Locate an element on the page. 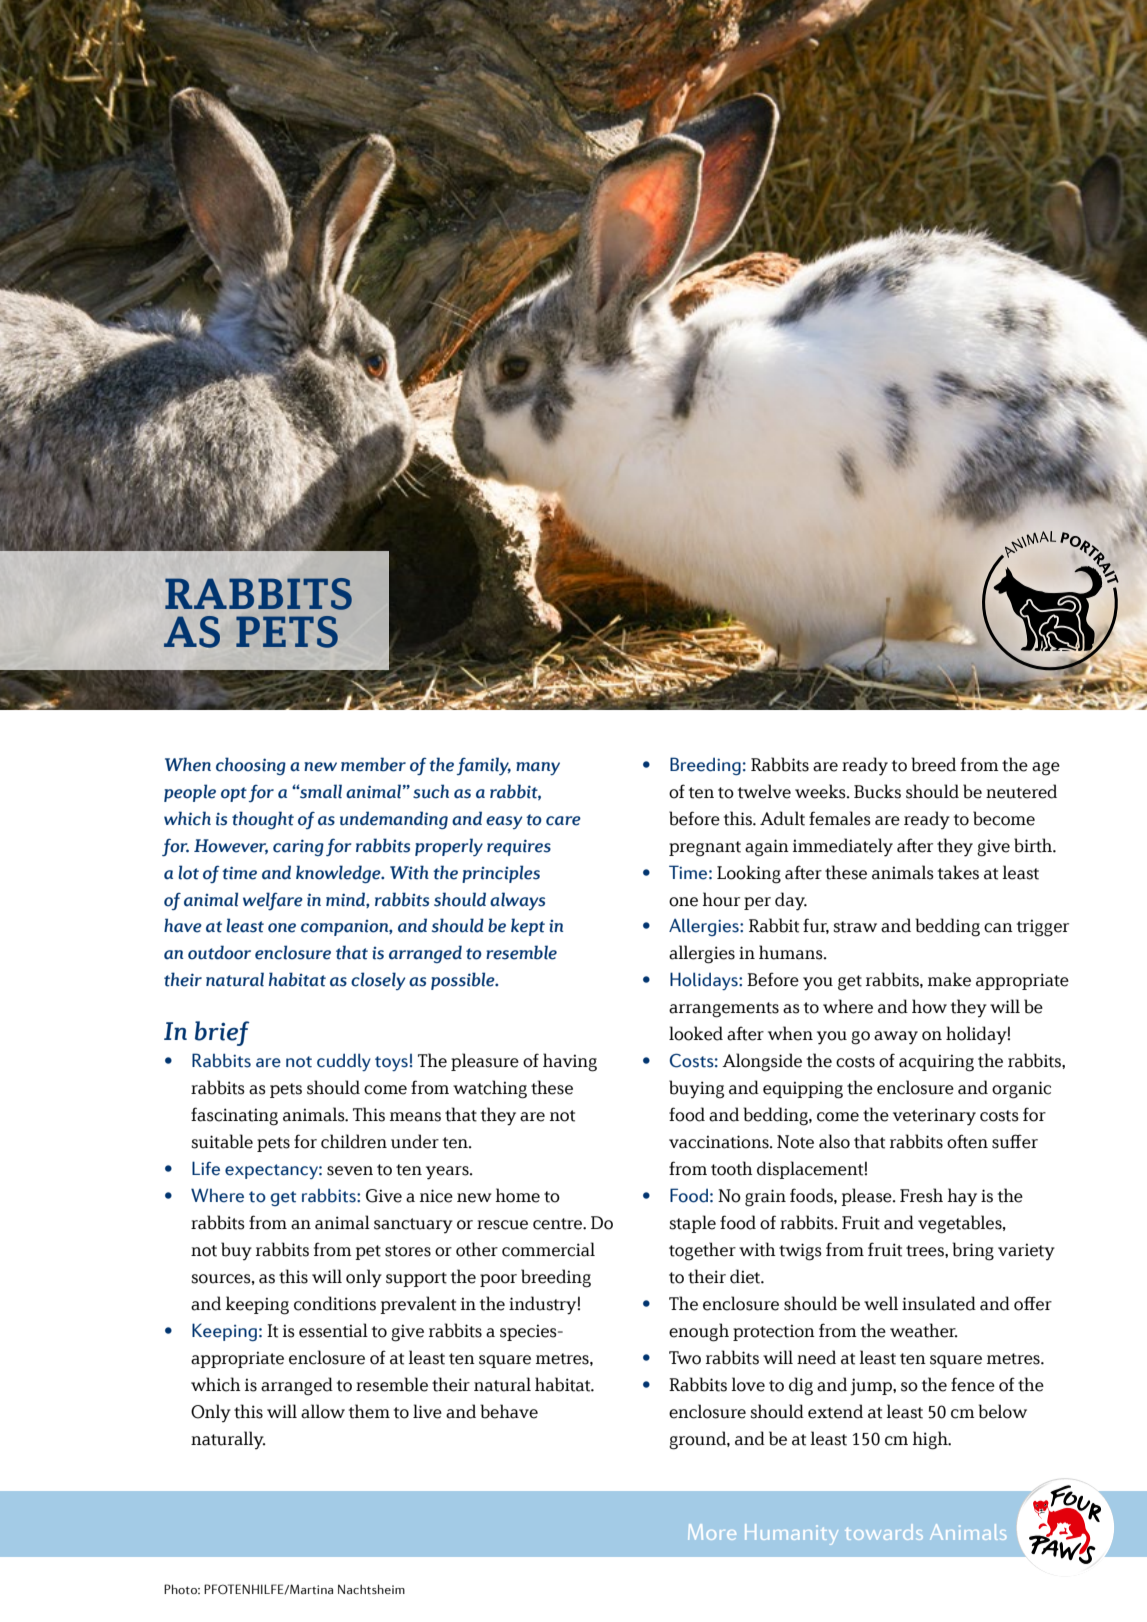 The image size is (1147, 1622). many is located at coordinates (538, 768).
